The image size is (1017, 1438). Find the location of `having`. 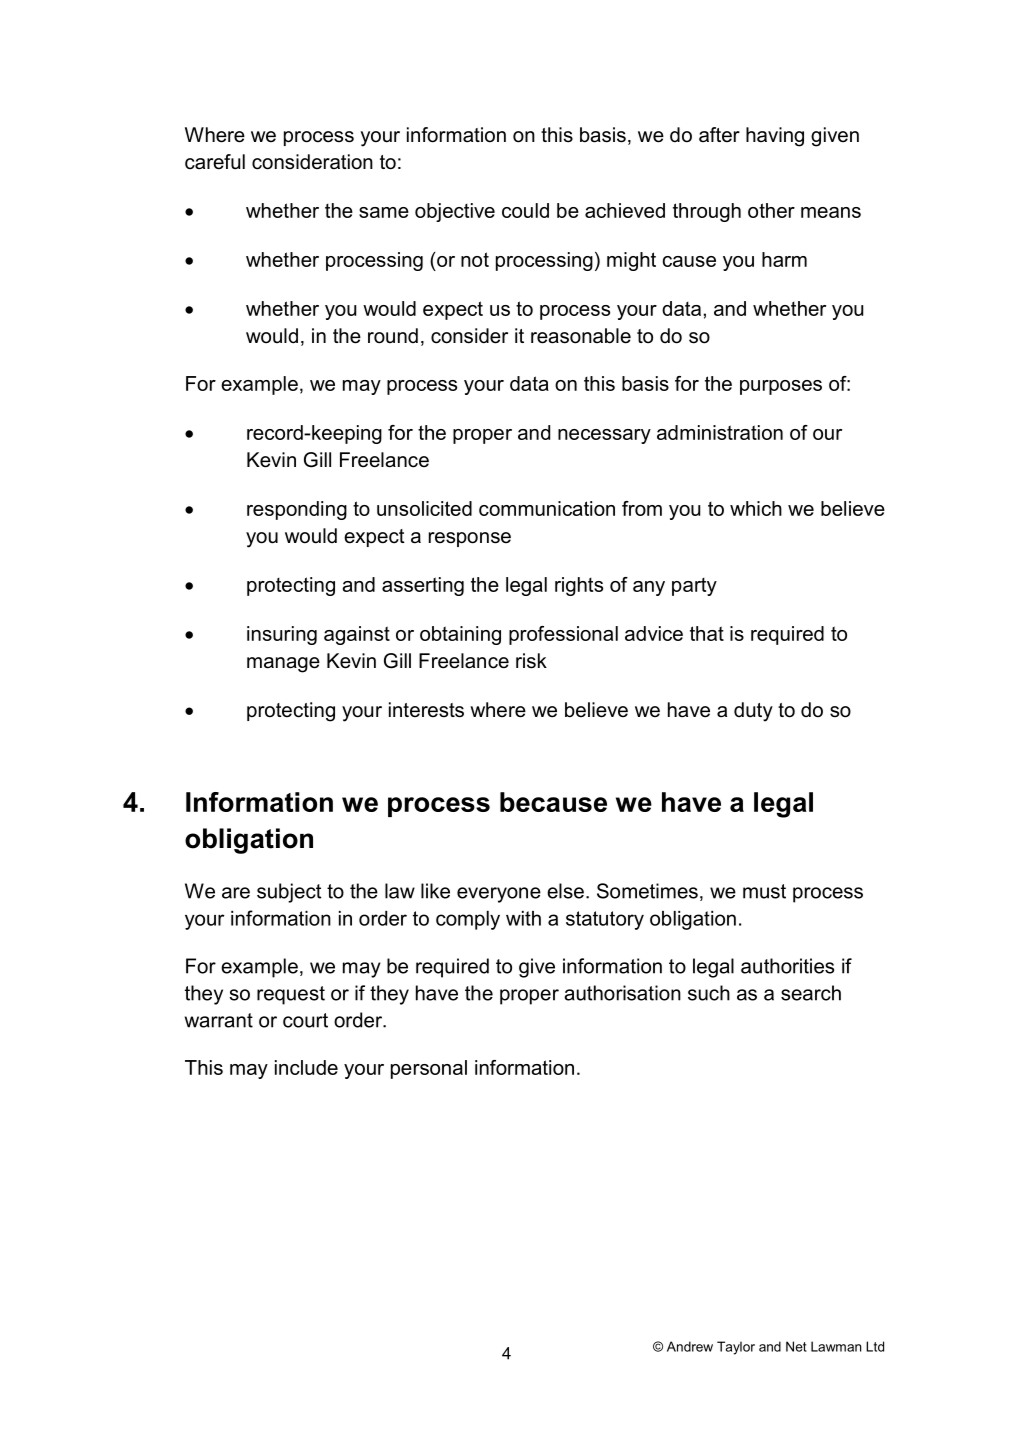

having is located at coordinates (775, 137).
